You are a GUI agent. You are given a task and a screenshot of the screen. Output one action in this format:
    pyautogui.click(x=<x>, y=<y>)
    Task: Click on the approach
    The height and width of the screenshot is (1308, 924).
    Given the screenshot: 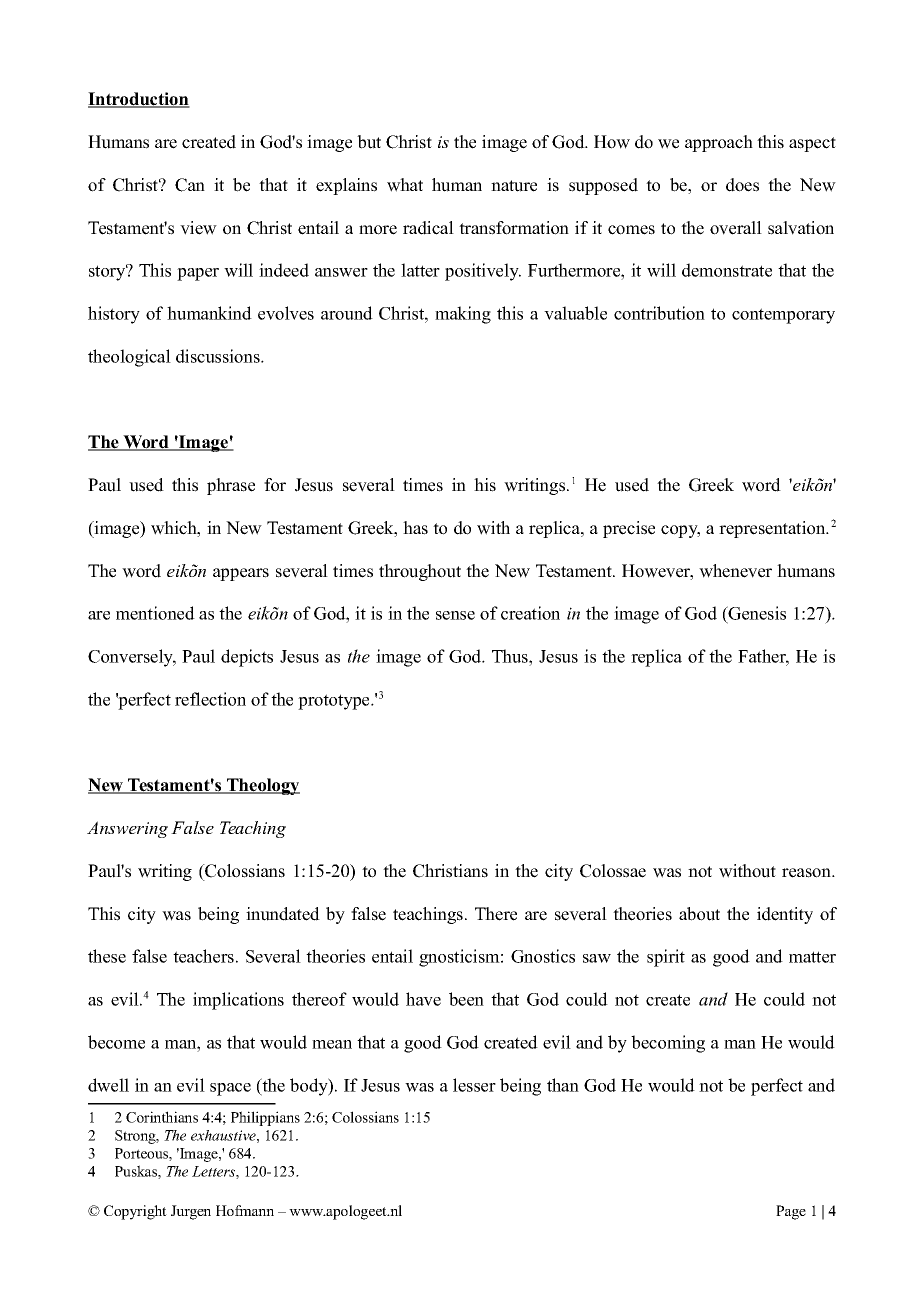 What is the action you would take?
    pyautogui.click(x=719, y=143)
